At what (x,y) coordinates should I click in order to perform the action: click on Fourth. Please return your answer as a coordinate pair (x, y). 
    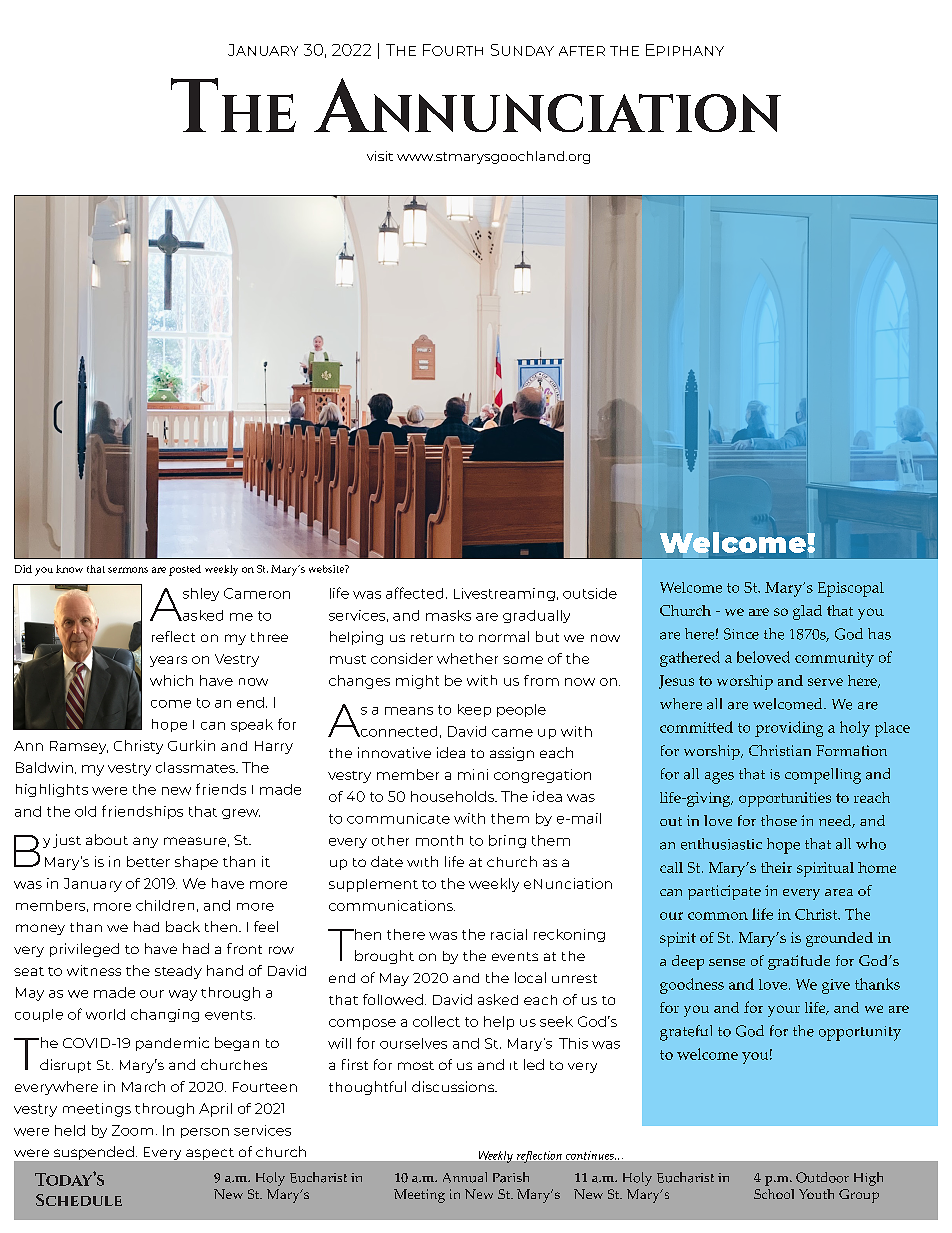
    Looking at the image, I should click on (453, 50).
